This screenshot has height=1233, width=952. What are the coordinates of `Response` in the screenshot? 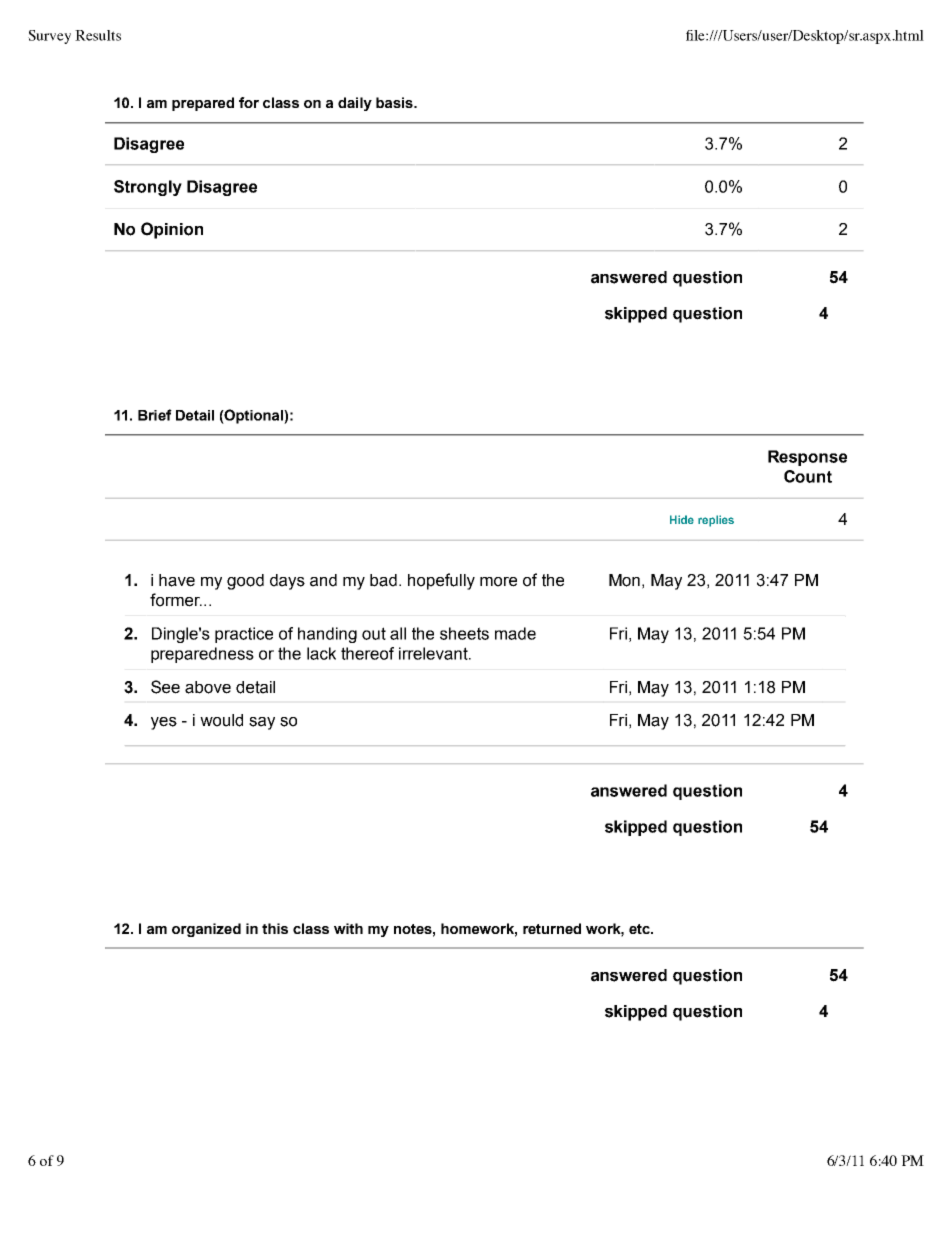 It's located at (807, 458).
